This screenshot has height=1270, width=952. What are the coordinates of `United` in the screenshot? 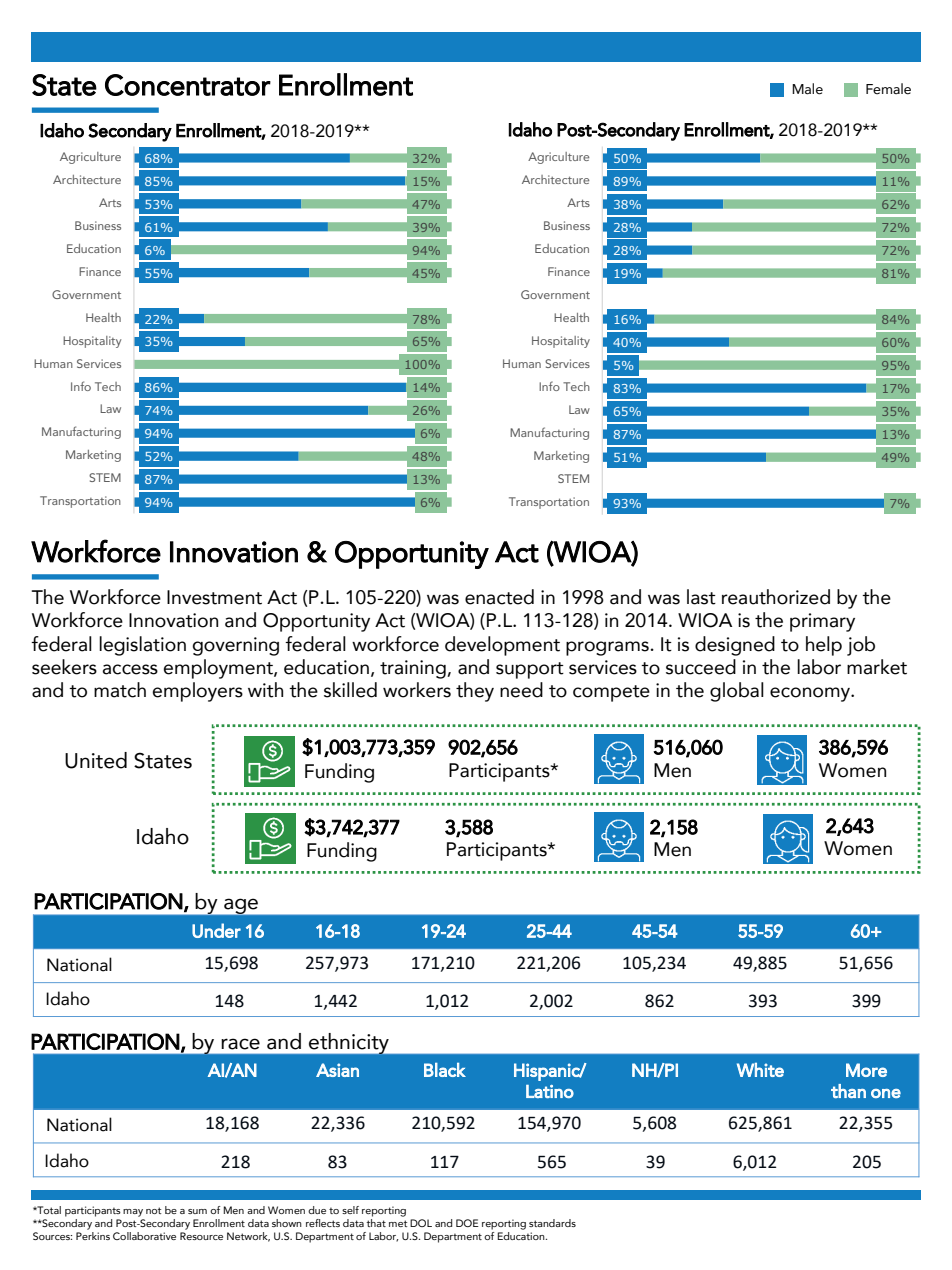 It's located at (96, 760).
